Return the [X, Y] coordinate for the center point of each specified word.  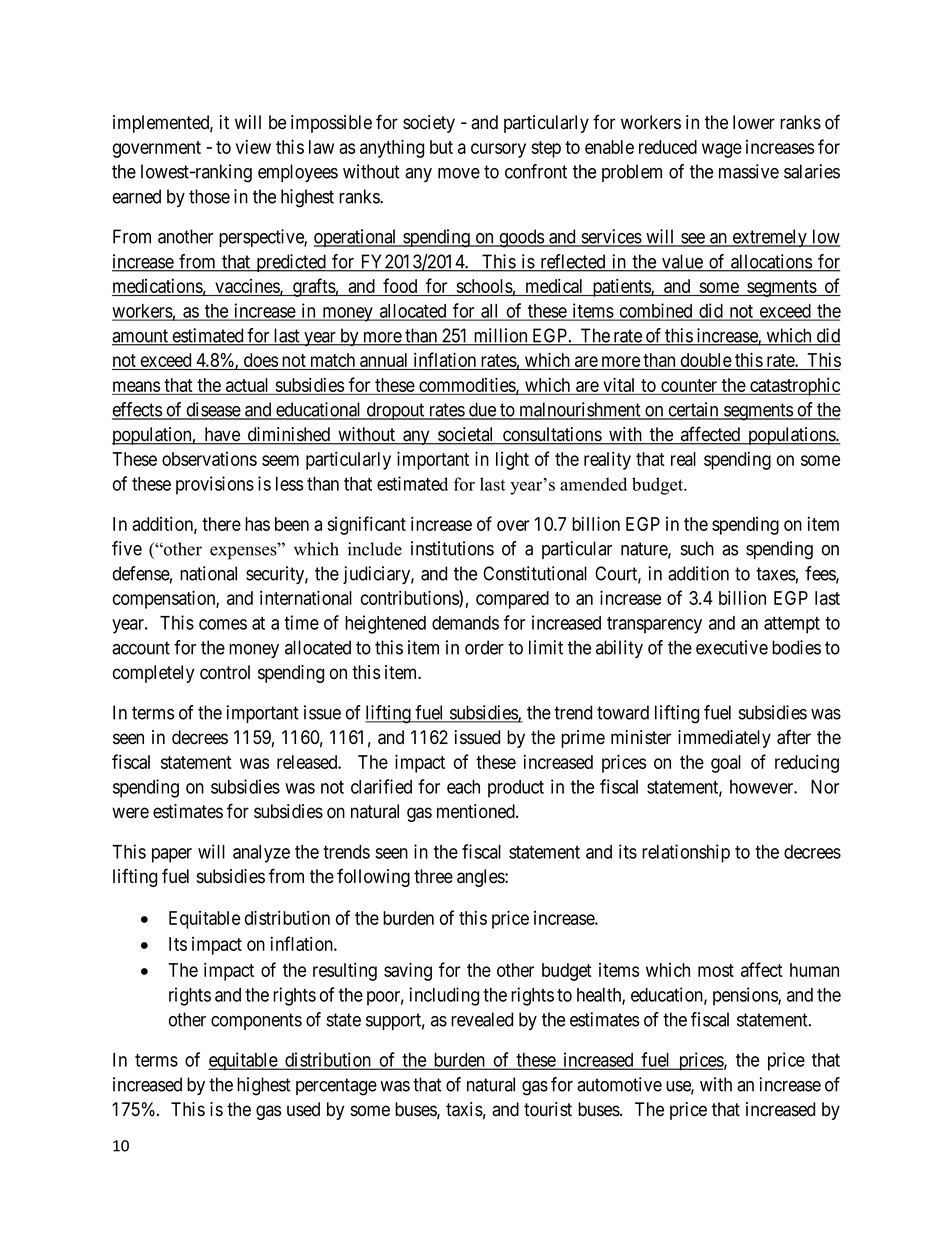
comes [223, 624]
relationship [686, 853]
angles [481, 878]
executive [732, 647]
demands [465, 623]
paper [172, 855]
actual [247, 385]
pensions [746, 996]
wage [722, 150]
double [705, 361]
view [253, 146]
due [482, 410]
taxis [464, 1109]
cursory [498, 150]
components [256, 1021]
